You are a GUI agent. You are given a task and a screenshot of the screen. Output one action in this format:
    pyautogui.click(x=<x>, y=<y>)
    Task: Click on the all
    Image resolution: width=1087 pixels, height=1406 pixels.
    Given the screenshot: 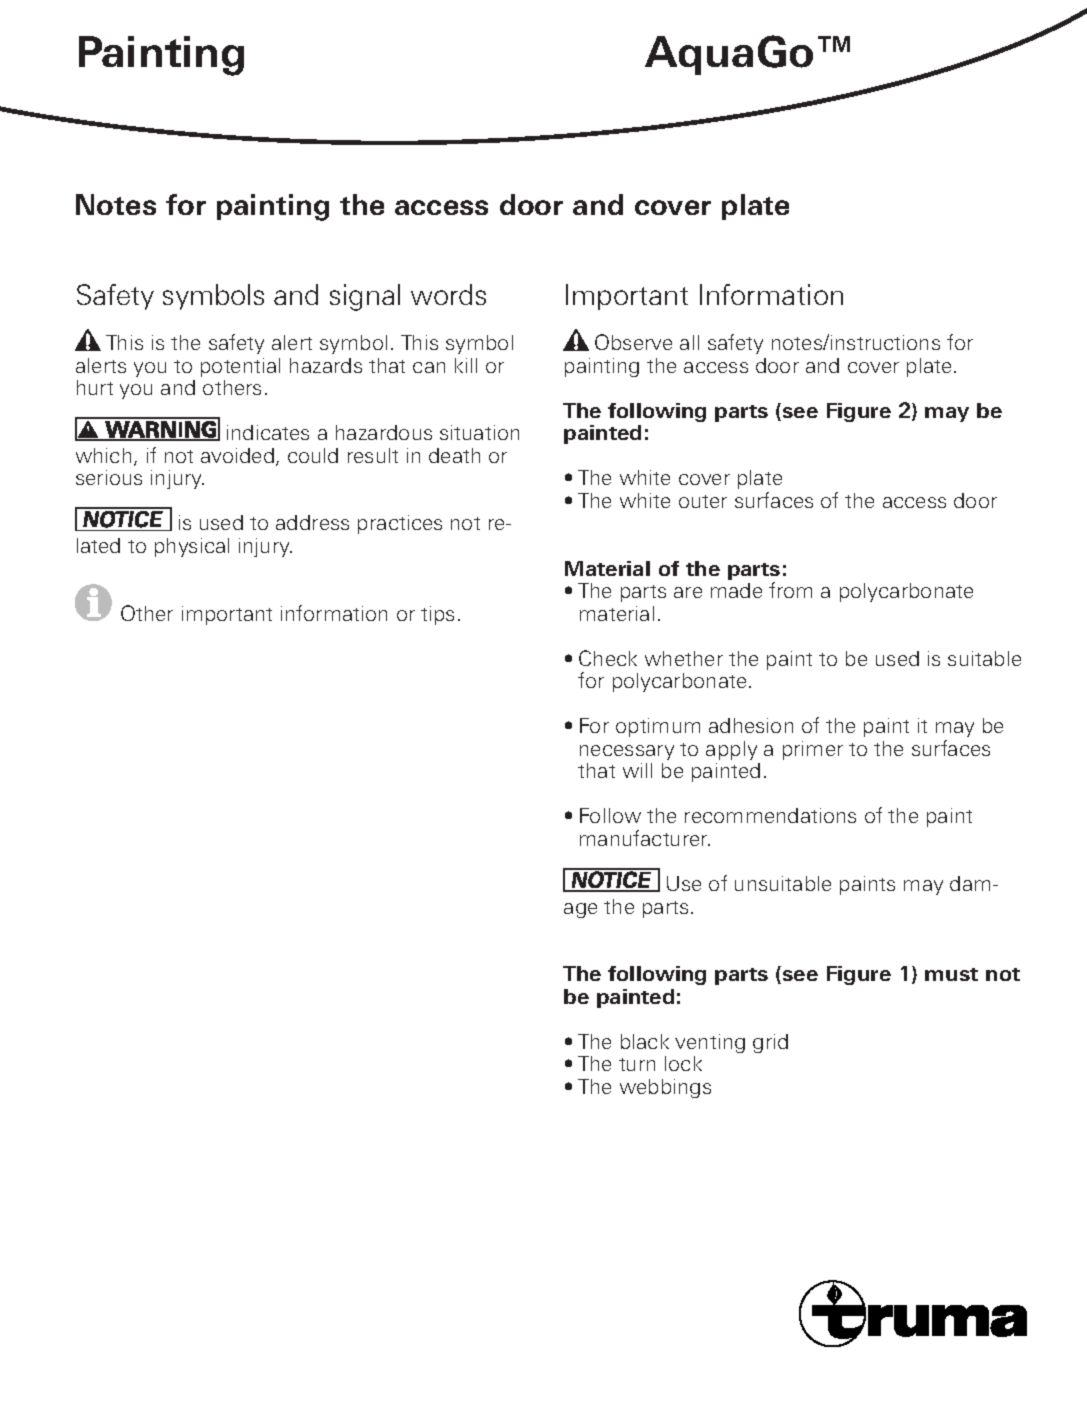 What is the action you would take?
    pyautogui.click(x=689, y=342)
